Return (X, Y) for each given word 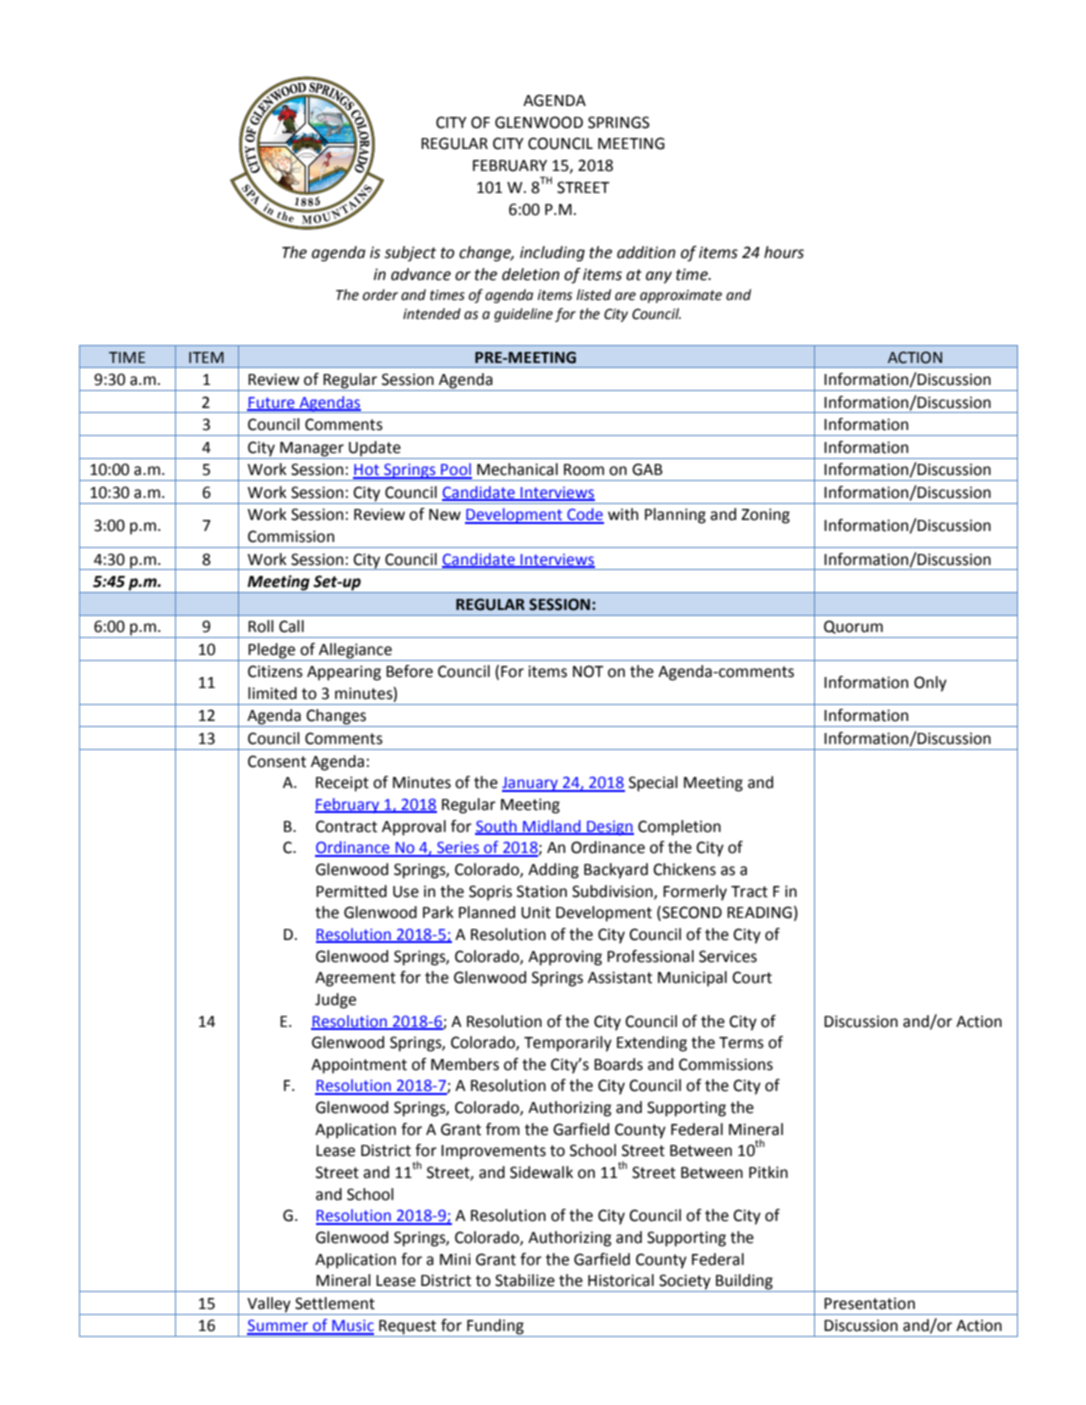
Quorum (853, 627)
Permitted (351, 891)
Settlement (335, 1303)
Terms (741, 1043)
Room (584, 470)
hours (784, 252)
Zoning (765, 516)
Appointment (359, 1066)
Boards (618, 1064)
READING (759, 912)
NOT (588, 671)
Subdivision (613, 892)
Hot (367, 471)
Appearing (344, 673)
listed (593, 295)
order (380, 295)
